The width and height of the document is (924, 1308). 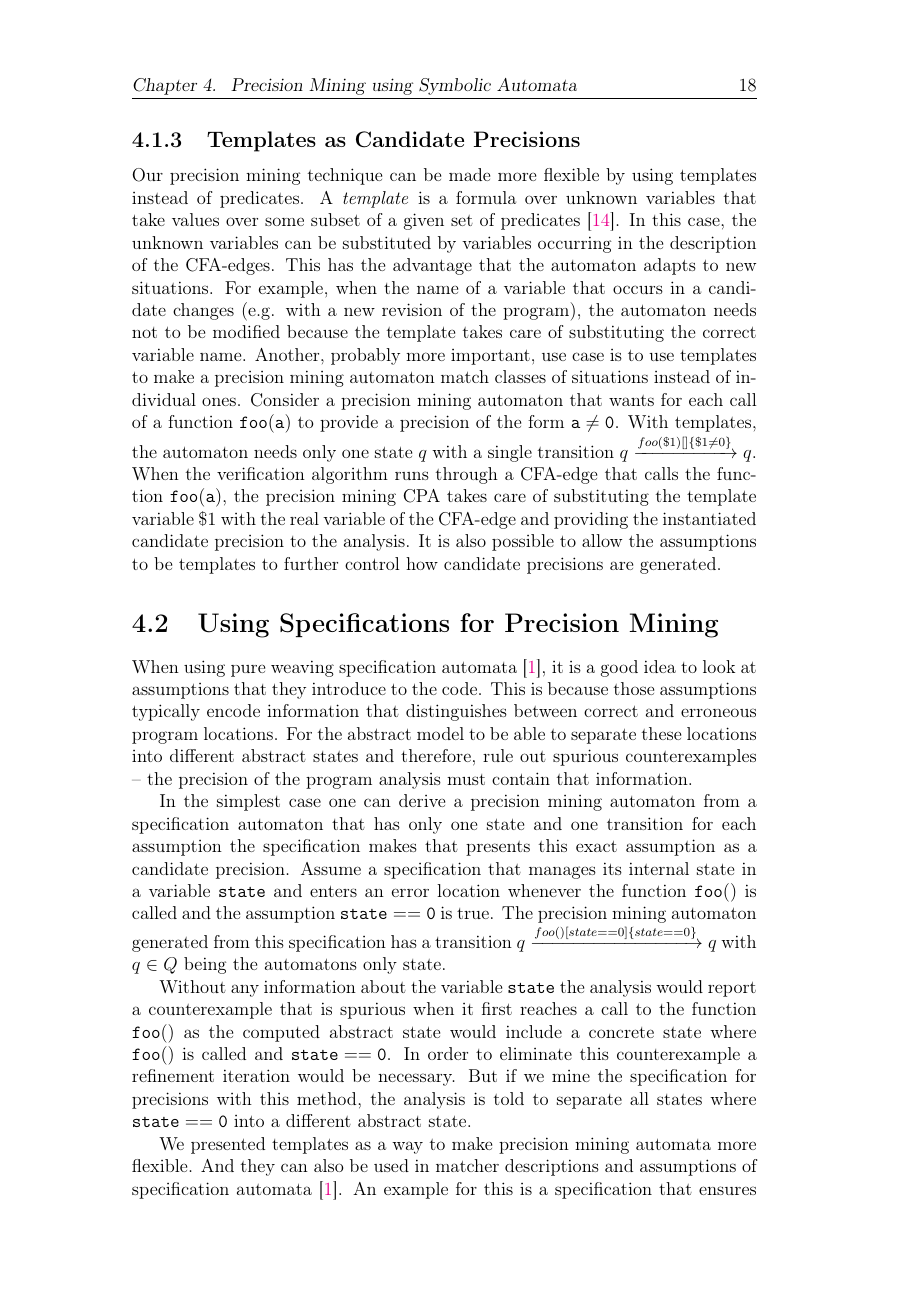 What do you see at coordinates (661, 733) in the document?
I see `these` at bounding box center [661, 733].
